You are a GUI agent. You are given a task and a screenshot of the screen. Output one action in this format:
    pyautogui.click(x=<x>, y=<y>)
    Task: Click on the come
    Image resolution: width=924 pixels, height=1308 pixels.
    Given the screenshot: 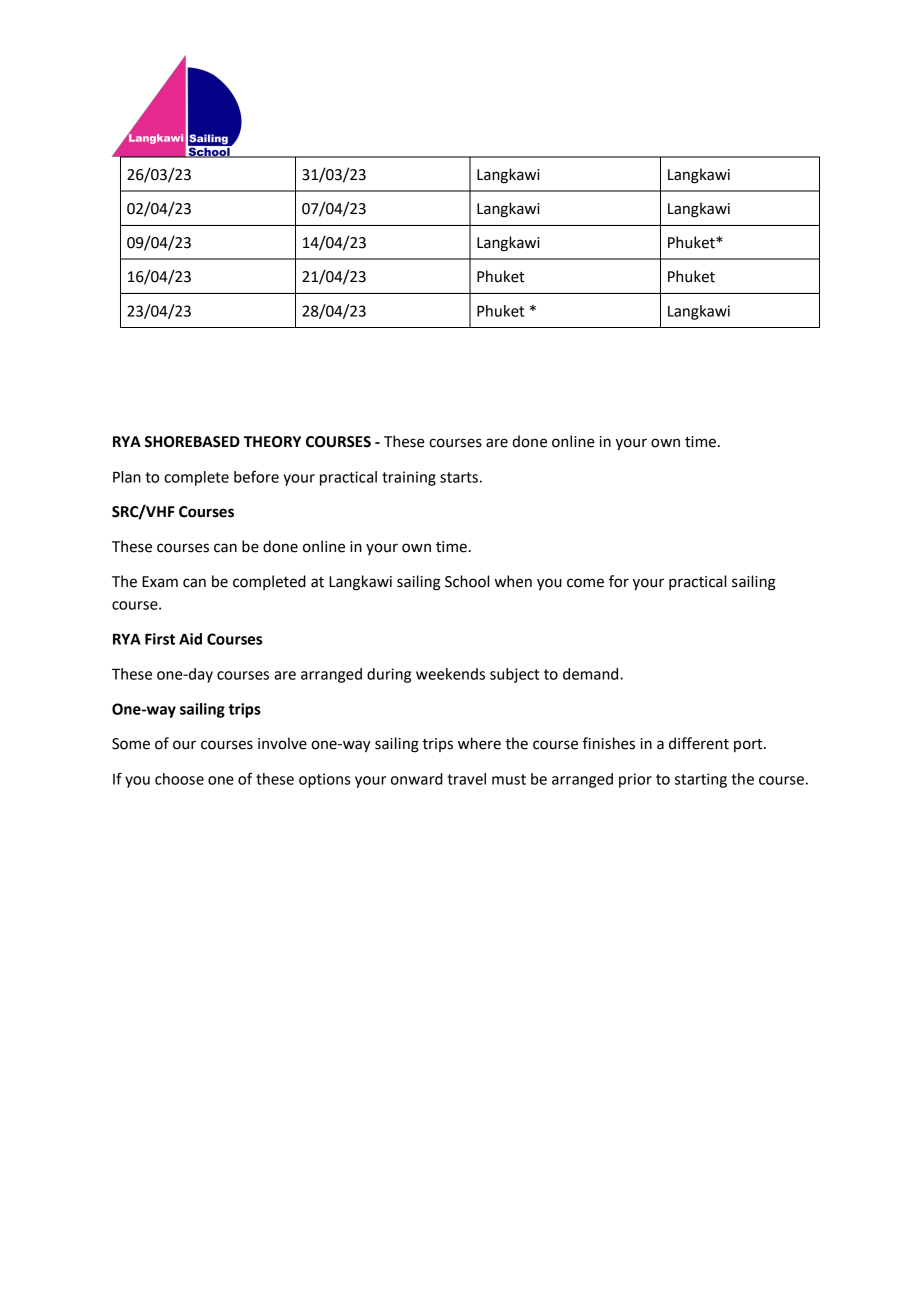 What is the action you would take?
    pyautogui.click(x=585, y=583)
